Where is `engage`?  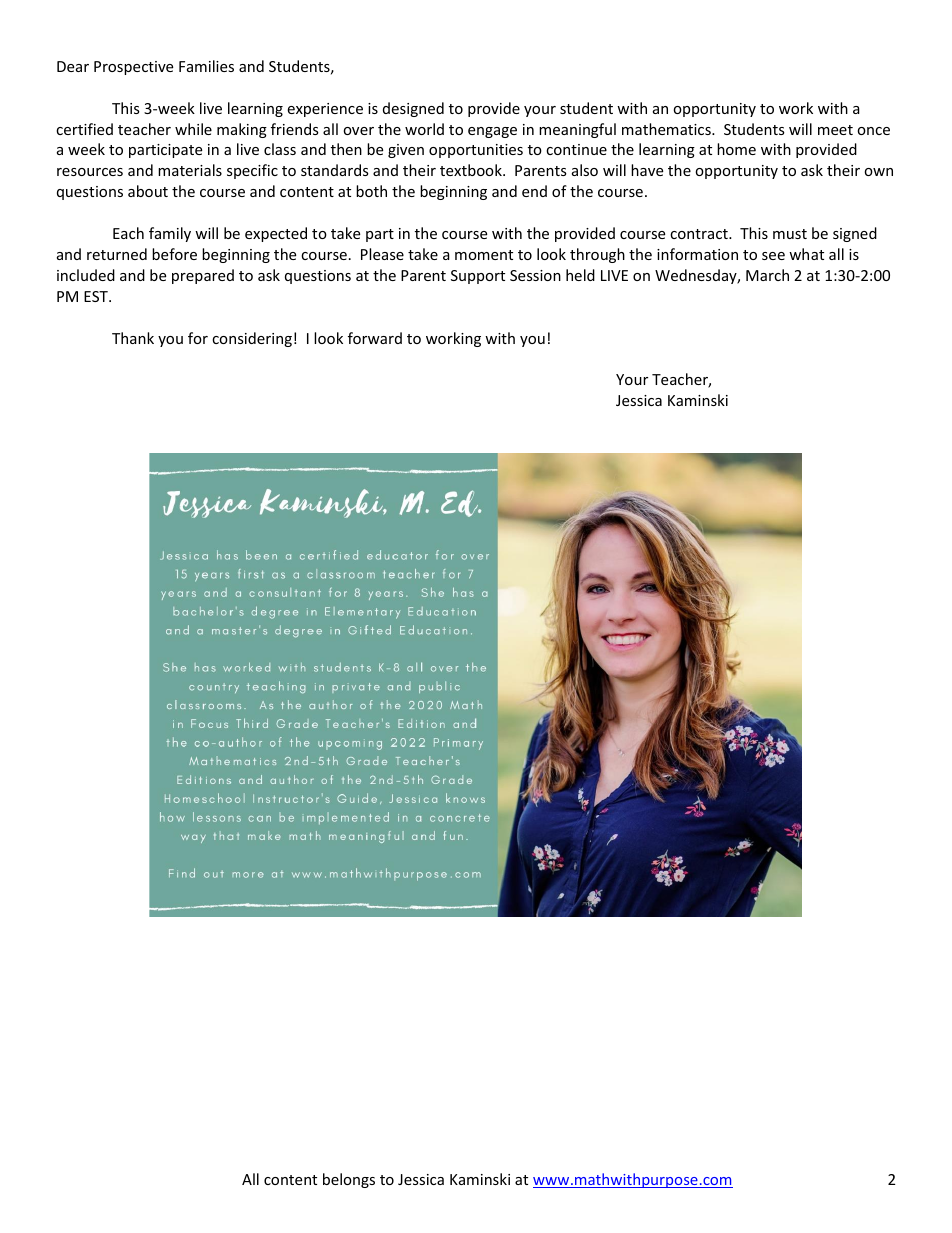
engage is located at coordinates (492, 132).
